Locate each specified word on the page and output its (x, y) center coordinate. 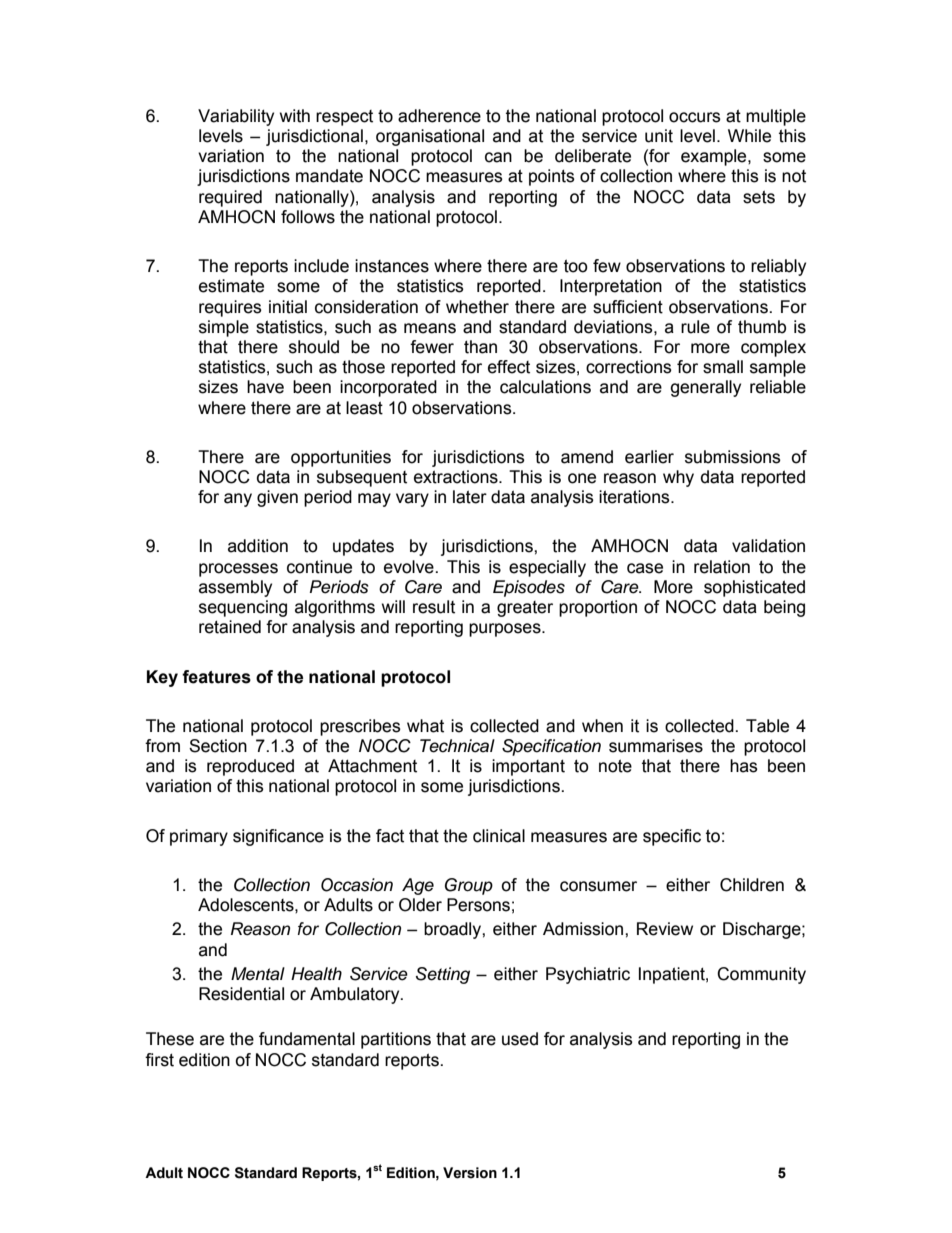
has (744, 766)
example (715, 157)
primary (199, 837)
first (159, 1060)
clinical (499, 836)
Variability (236, 117)
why (678, 478)
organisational (430, 137)
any (238, 500)
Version (470, 1173)
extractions (457, 477)
